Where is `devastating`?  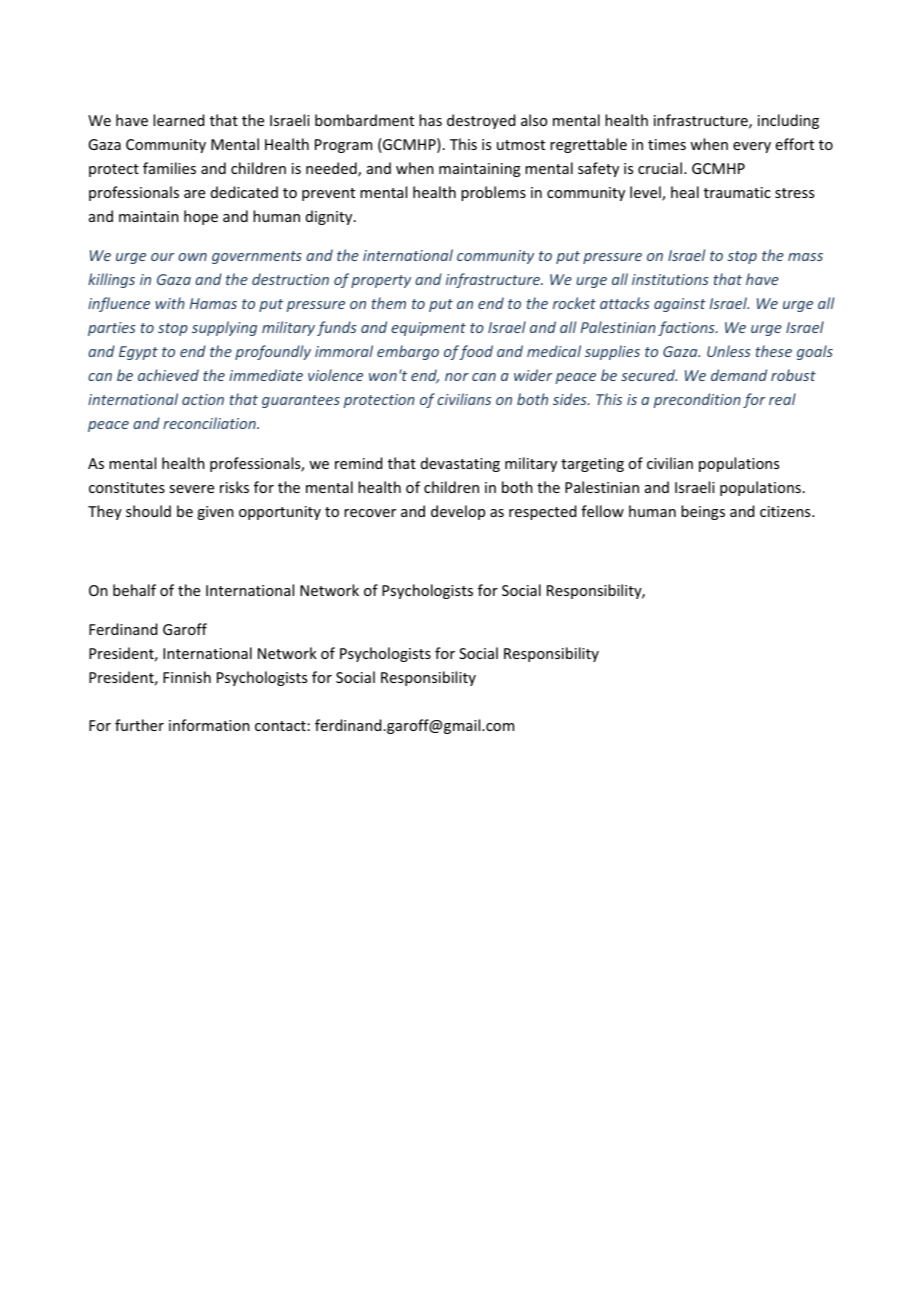 devastating is located at coordinates (460, 464).
